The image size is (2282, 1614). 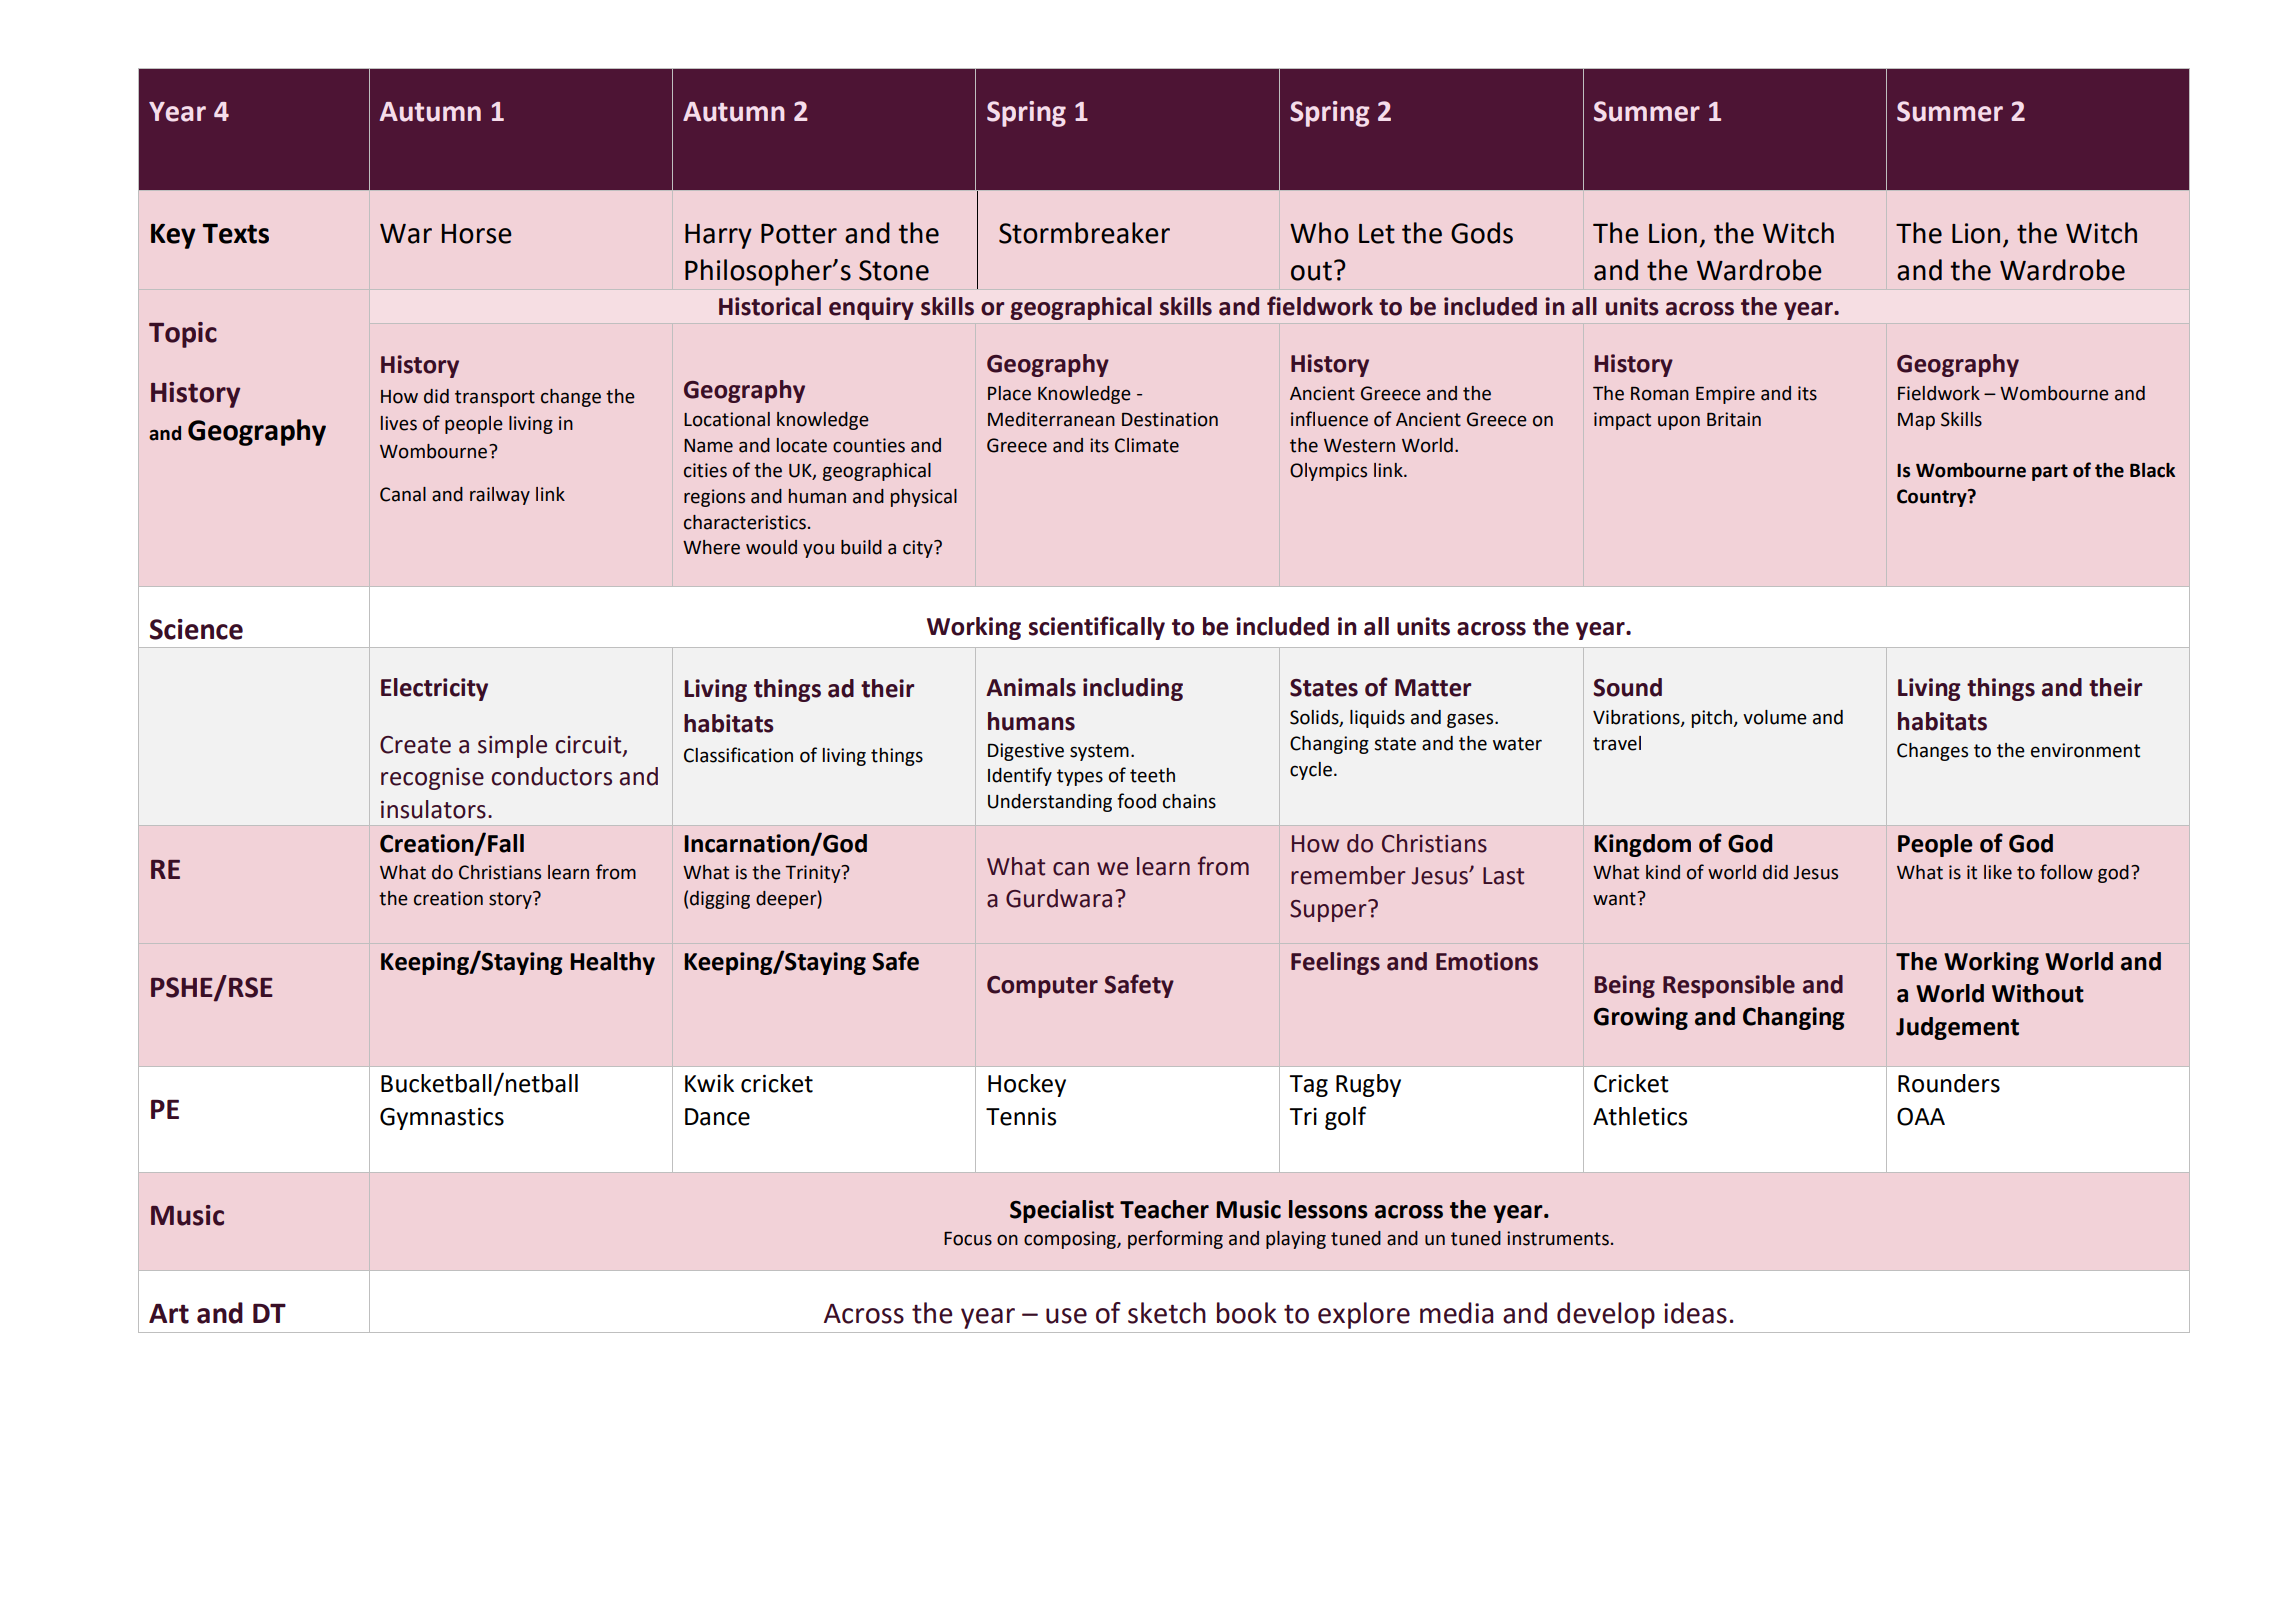 What do you see at coordinates (2085, 750) in the screenshot?
I see `environment` at bounding box center [2085, 750].
